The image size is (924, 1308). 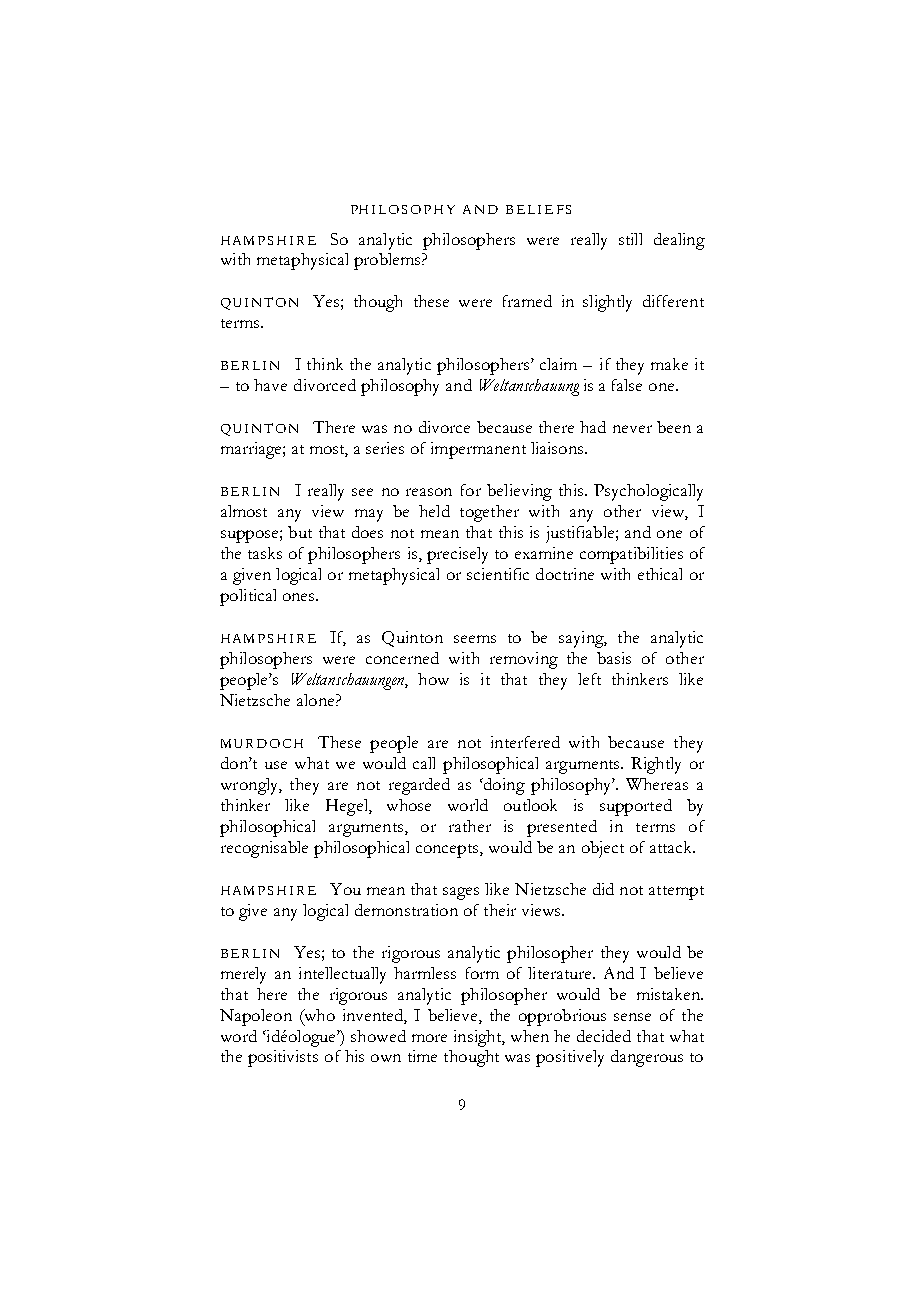 I want to click on never, so click(x=632, y=429).
